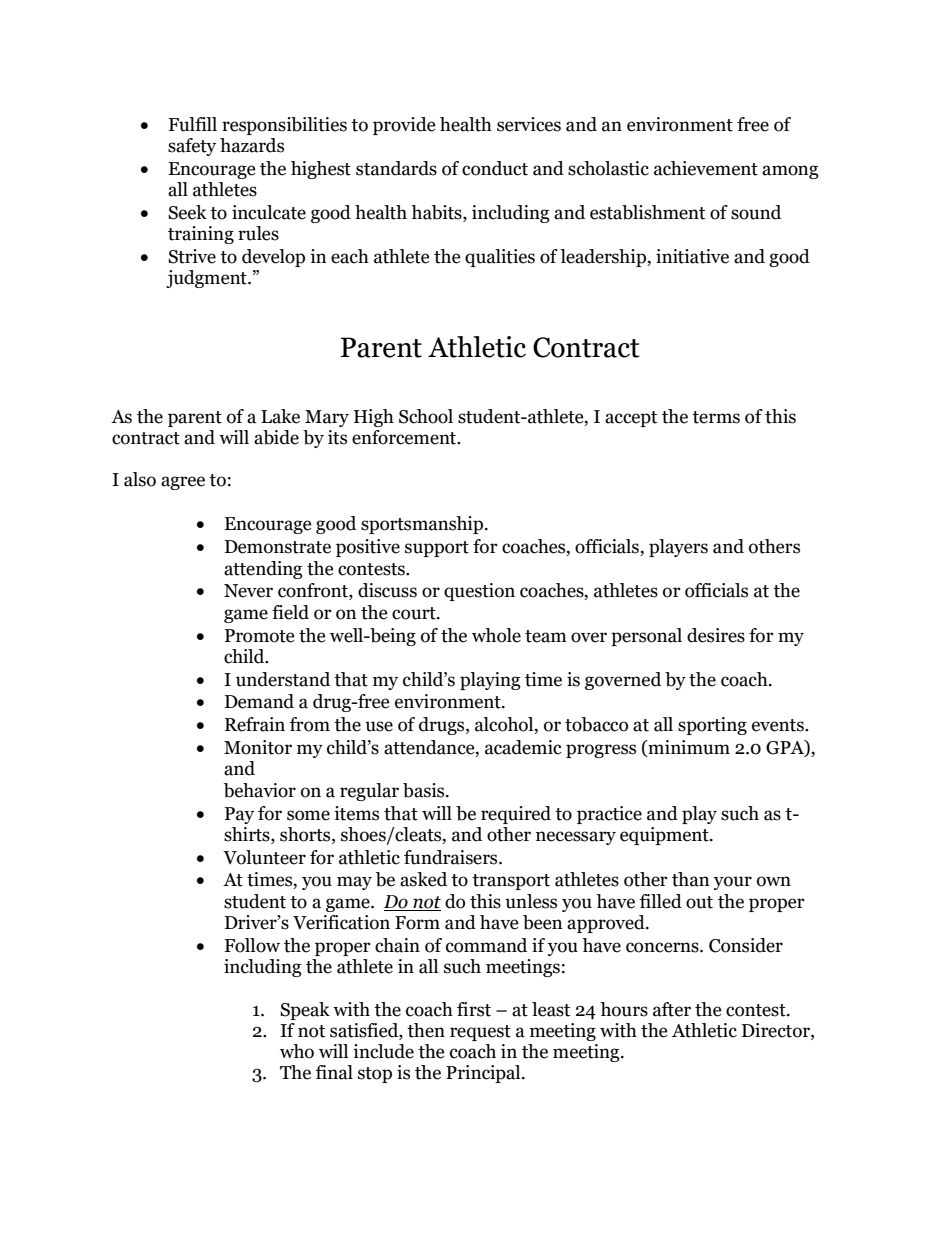 This page has width=952, height=1233. What do you see at coordinates (495, 168) in the page?
I see `conduct` at bounding box center [495, 168].
